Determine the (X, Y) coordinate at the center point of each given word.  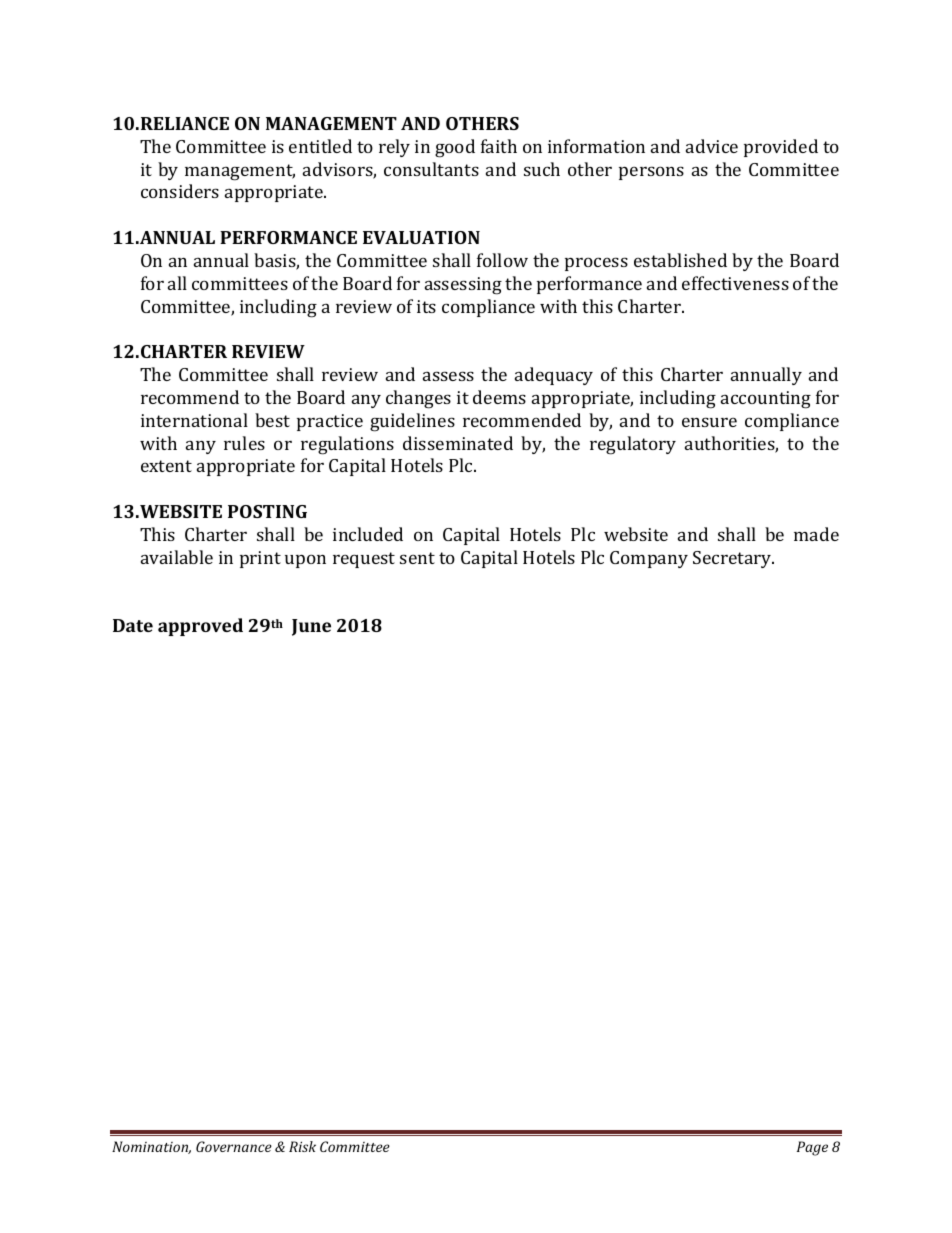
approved (200, 627)
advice (712, 146)
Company (649, 559)
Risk (302, 1146)
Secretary (733, 559)
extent (166, 466)
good (455, 148)
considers (180, 191)
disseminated (458, 443)
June (311, 627)
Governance (234, 1146)
